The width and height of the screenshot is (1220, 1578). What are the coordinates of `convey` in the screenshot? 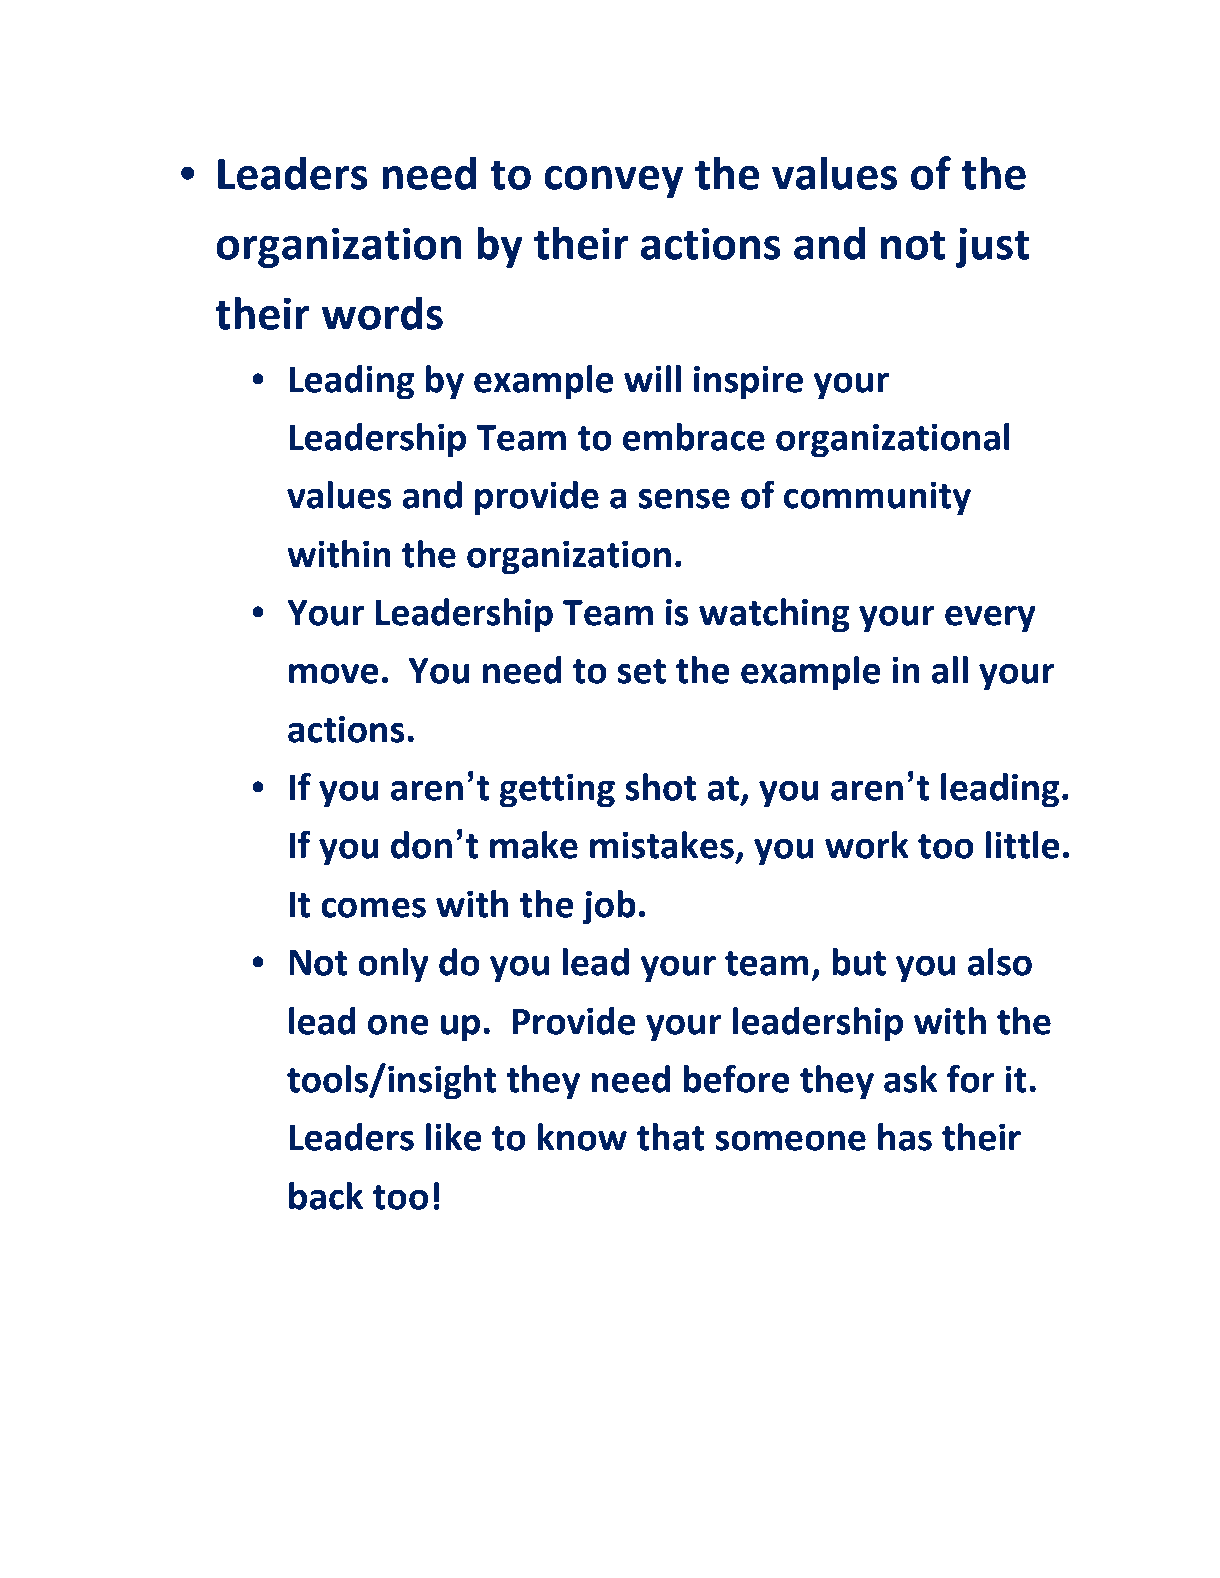 It's located at (613, 182).
